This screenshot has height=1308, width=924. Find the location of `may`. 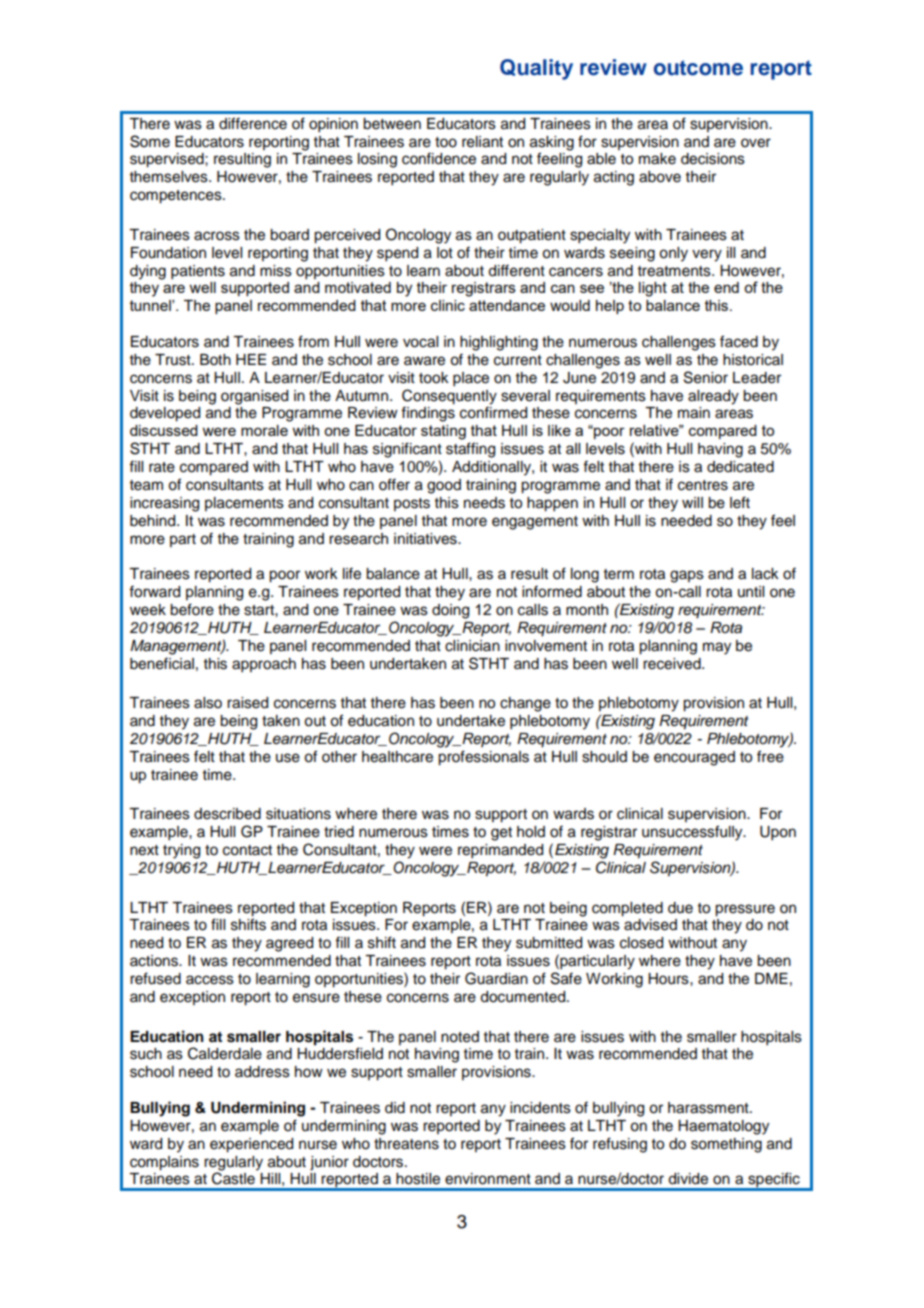

may is located at coordinates (717, 648).
